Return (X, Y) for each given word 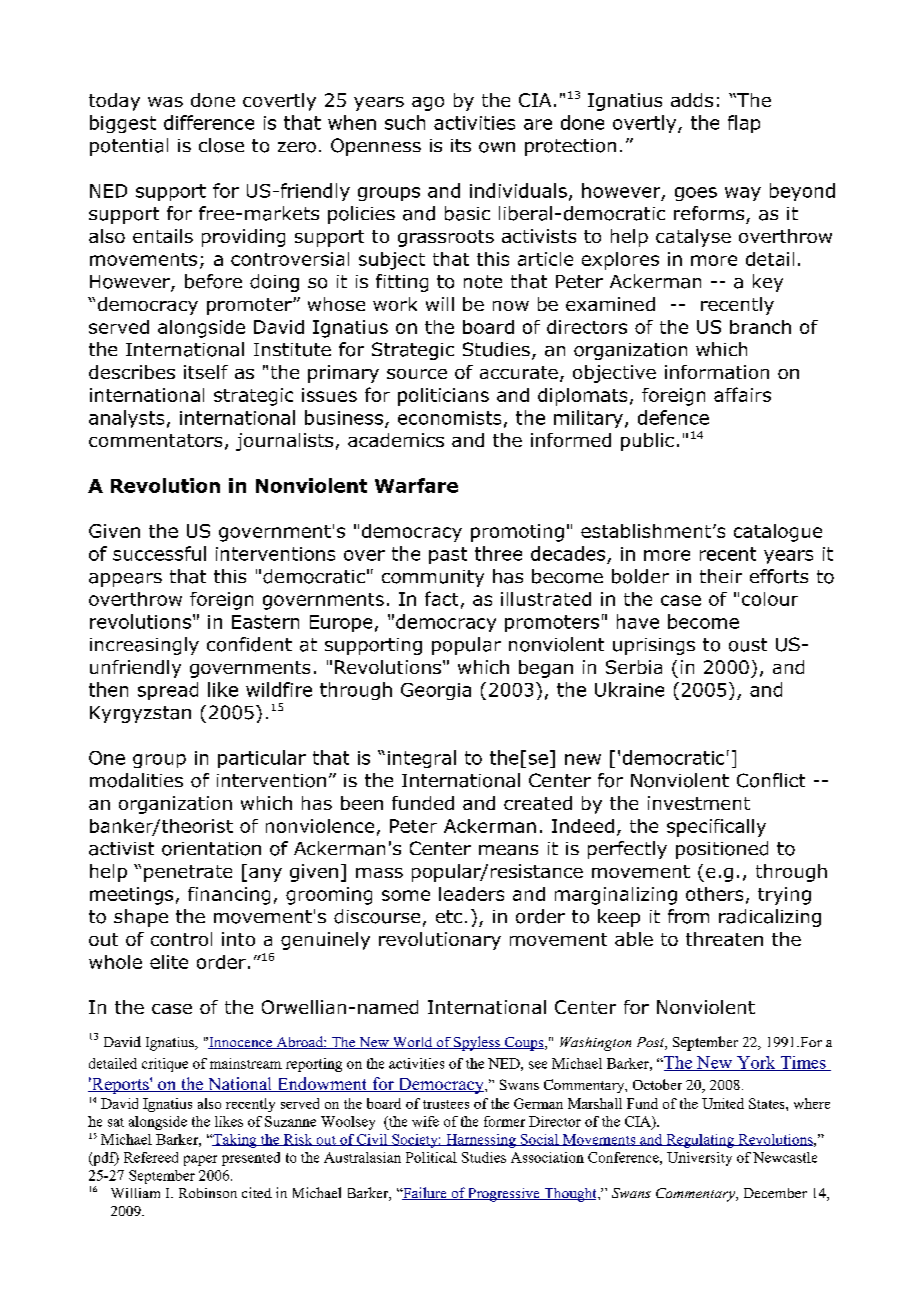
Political (431, 1157)
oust (748, 645)
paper (200, 1160)
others (714, 894)
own (497, 147)
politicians (443, 397)
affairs (742, 394)
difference (209, 122)
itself (206, 372)
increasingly (144, 646)
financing (229, 896)
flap (744, 124)
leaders (471, 894)
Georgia (436, 691)
